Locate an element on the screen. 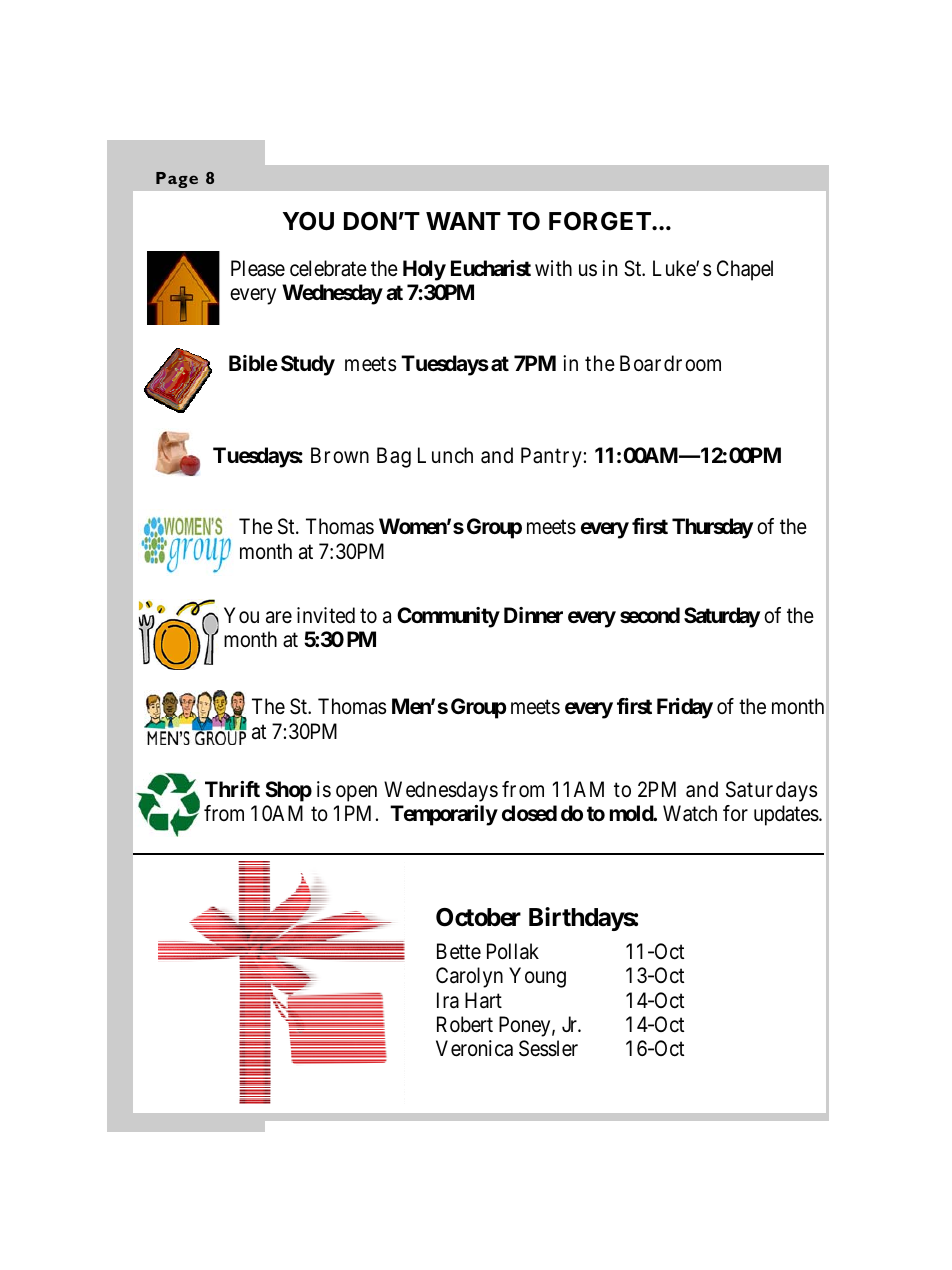  Young is located at coordinates (537, 977).
